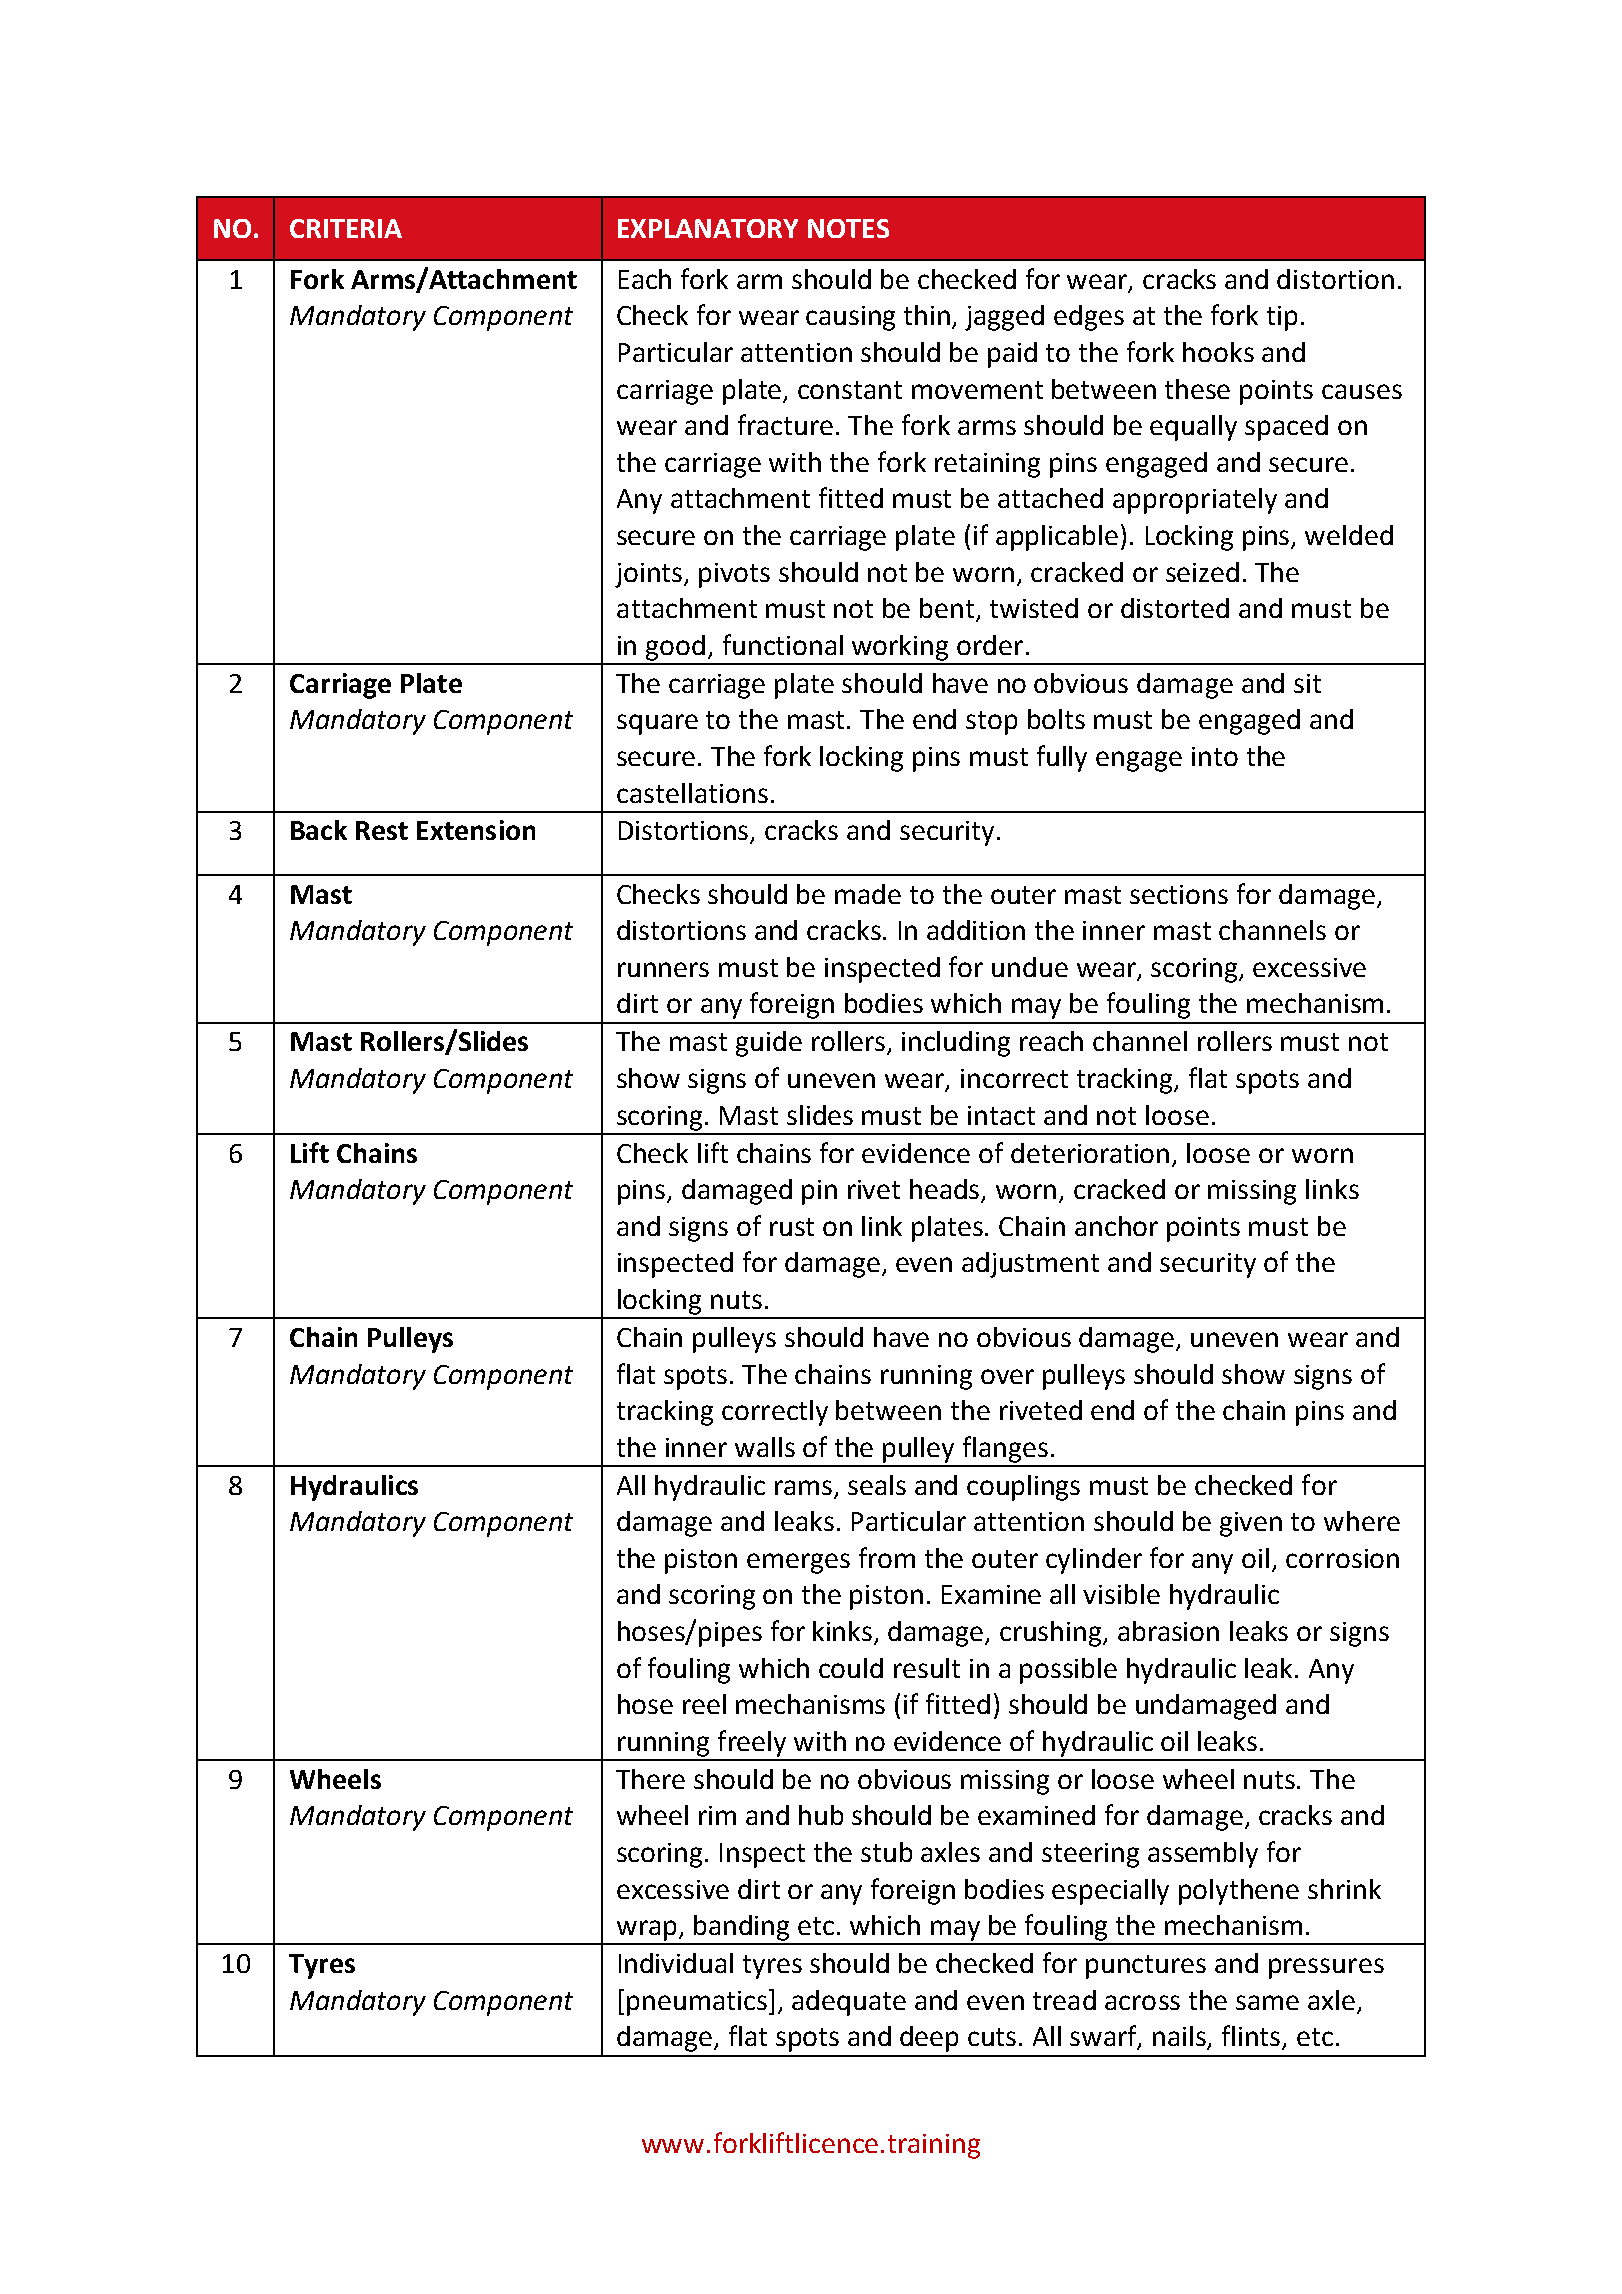 This page has width=1622, height=2294. Describe the element at coordinates (1282, 318) in the page. I see `tip` at that location.
